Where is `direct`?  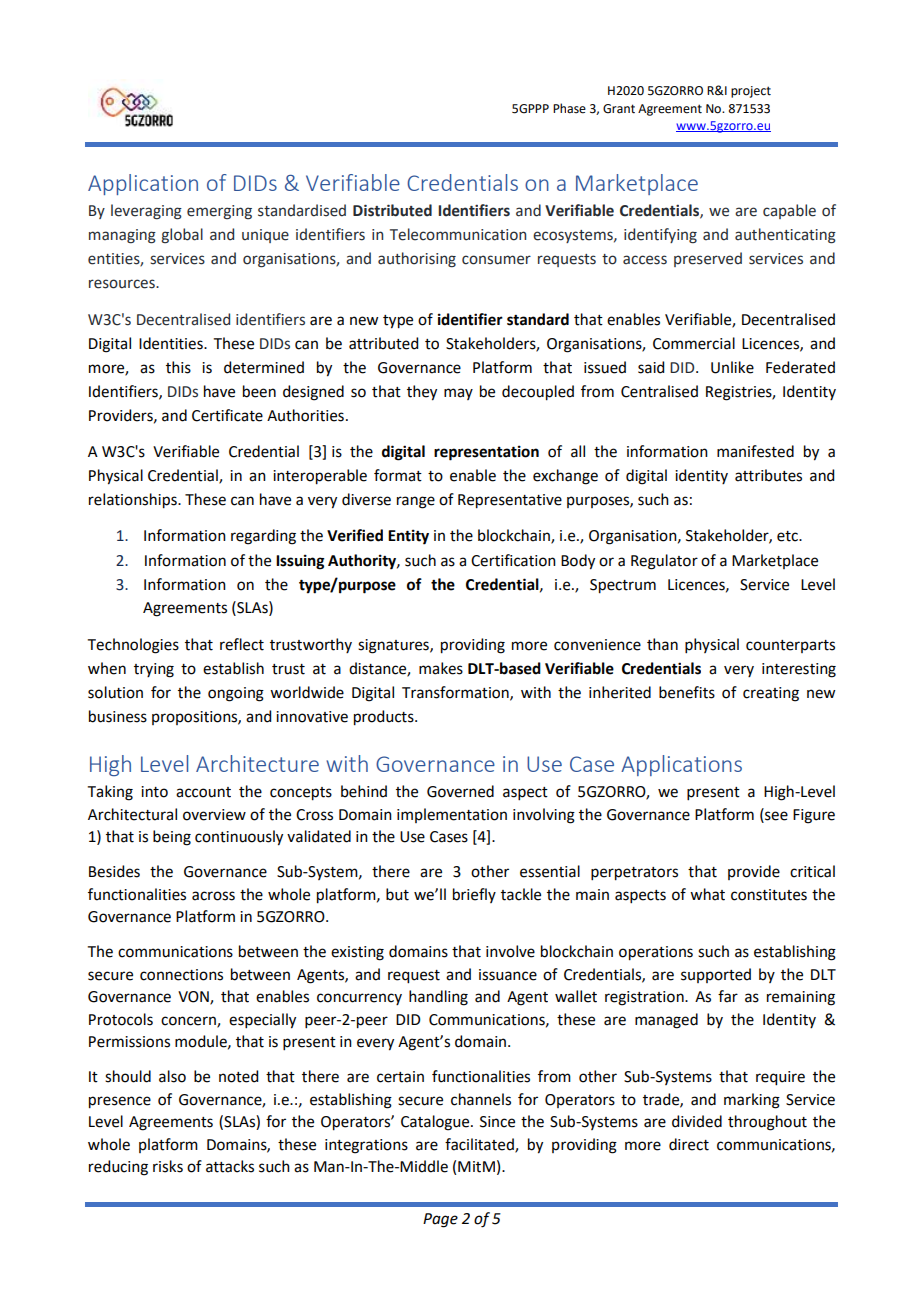
direct is located at coordinates (689, 1144).
